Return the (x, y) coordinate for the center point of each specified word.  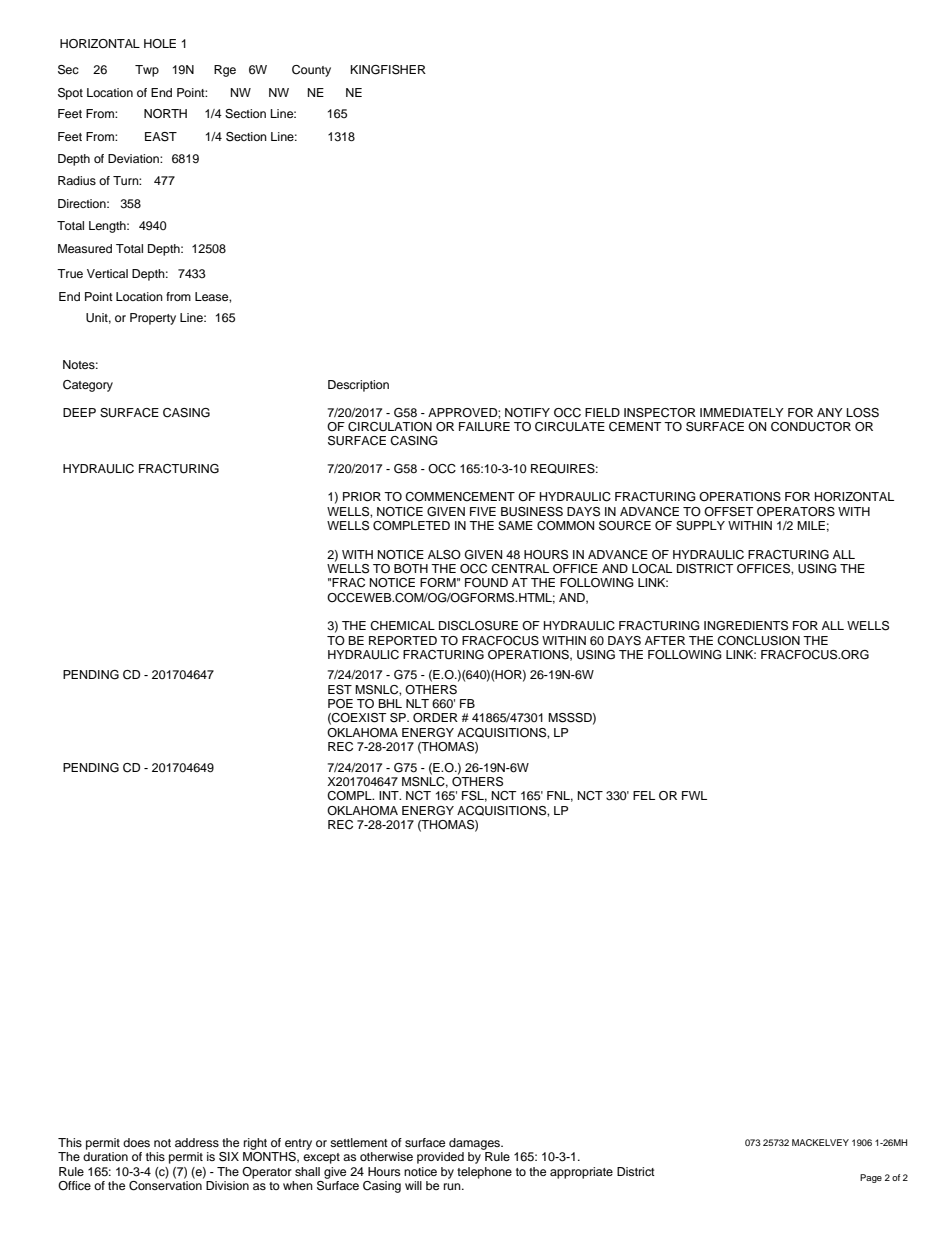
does (136, 1142)
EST (340, 690)
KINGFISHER (388, 70)
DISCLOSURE (478, 626)
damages (476, 1144)
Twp (147, 71)
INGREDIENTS (746, 626)
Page (871, 1178)
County (311, 71)
